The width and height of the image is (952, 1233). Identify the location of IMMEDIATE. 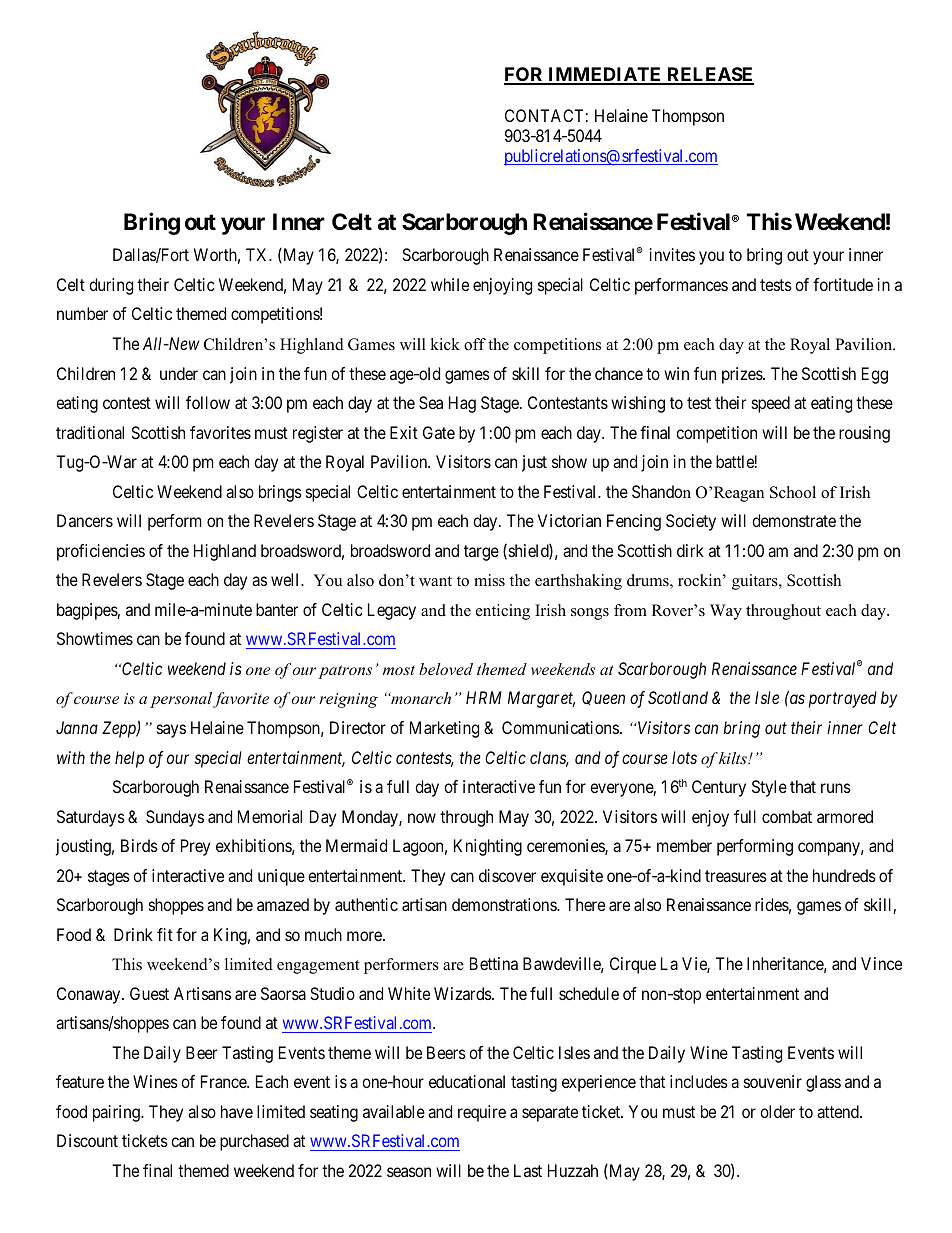
(605, 75).
